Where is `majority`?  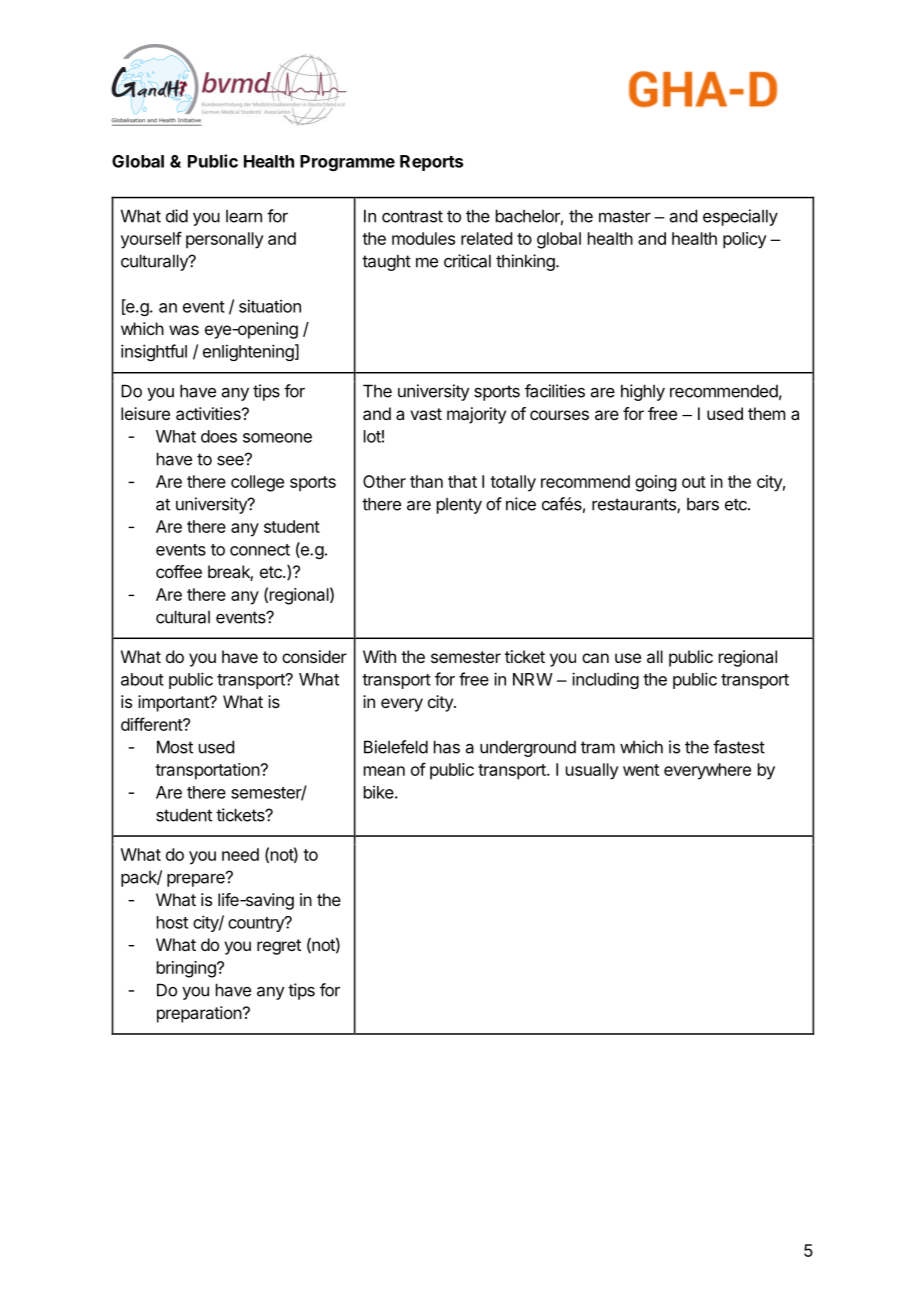 majority is located at coordinates (476, 415).
